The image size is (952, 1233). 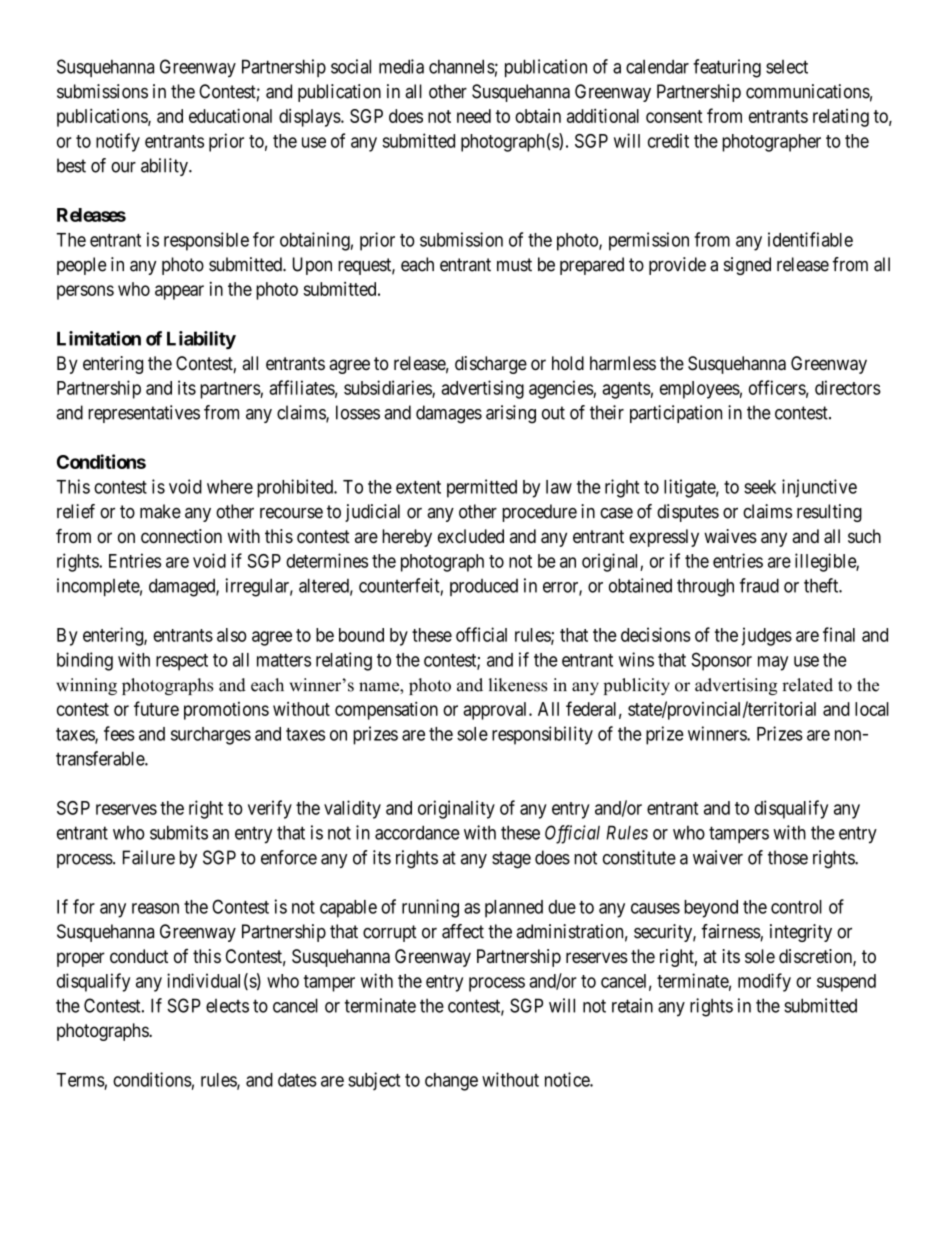 What do you see at coordinates (451, 1082) in the screenshot?
I see `change` at bounding box center [451, 1082].
